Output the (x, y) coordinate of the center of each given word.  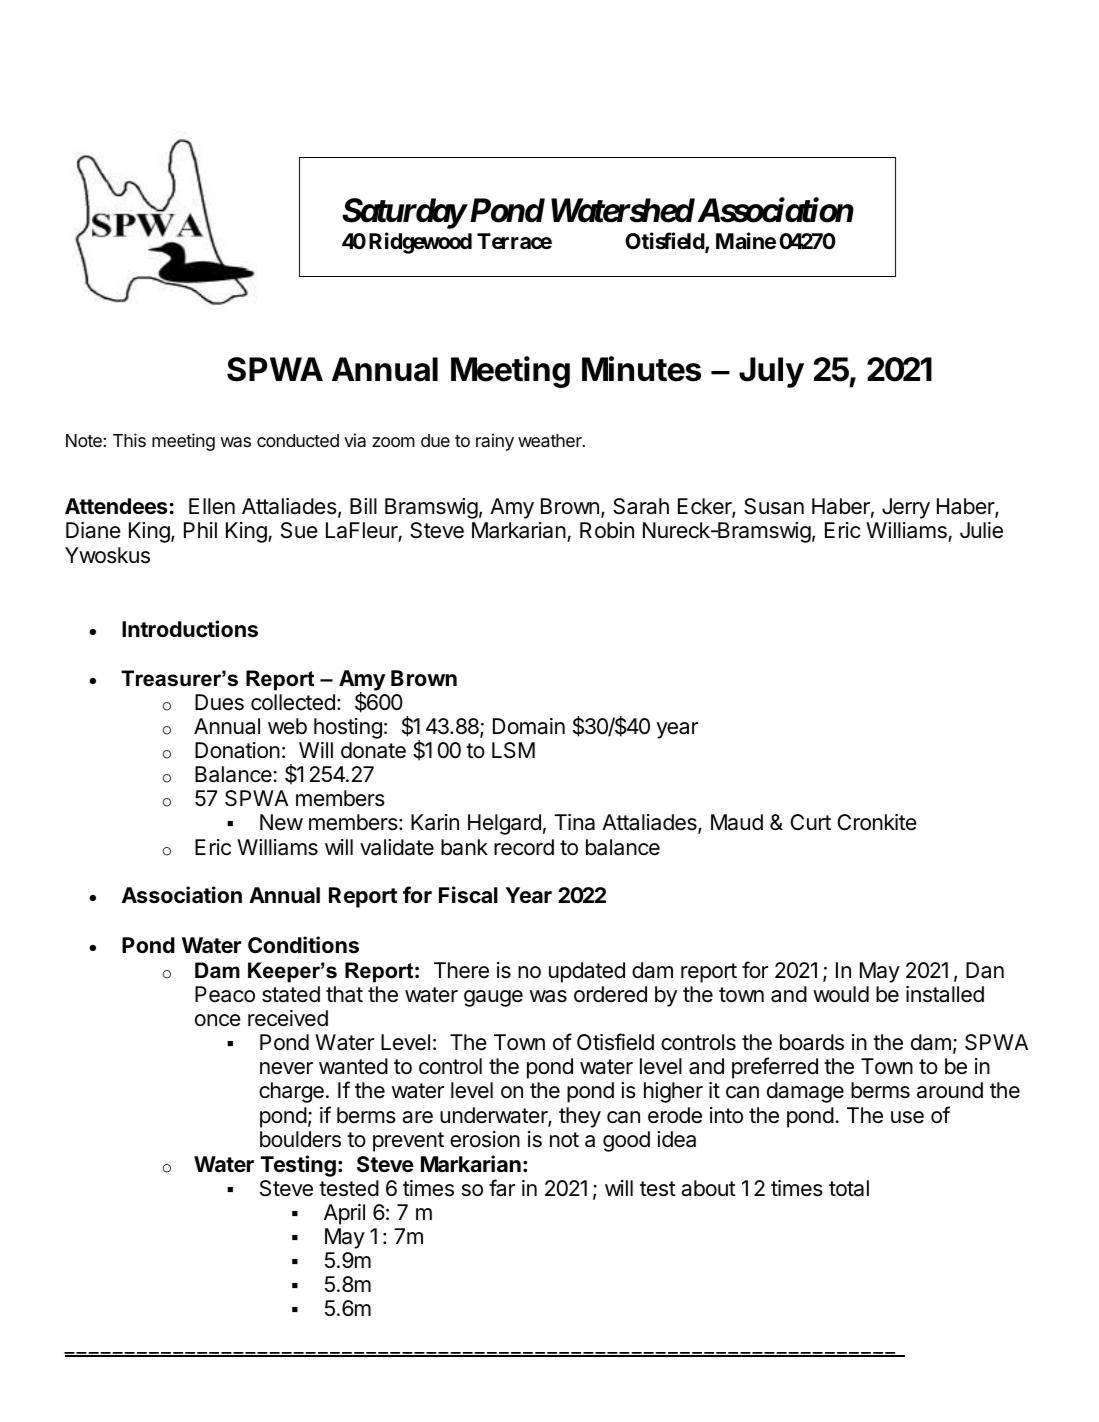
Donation (237, 750)
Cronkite (877, 822)
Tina (574, 822)
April (344, 1214)
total (849, 1188)
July (771, 372)
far (502, 1188)
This (129, 440)
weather (551, 441)
